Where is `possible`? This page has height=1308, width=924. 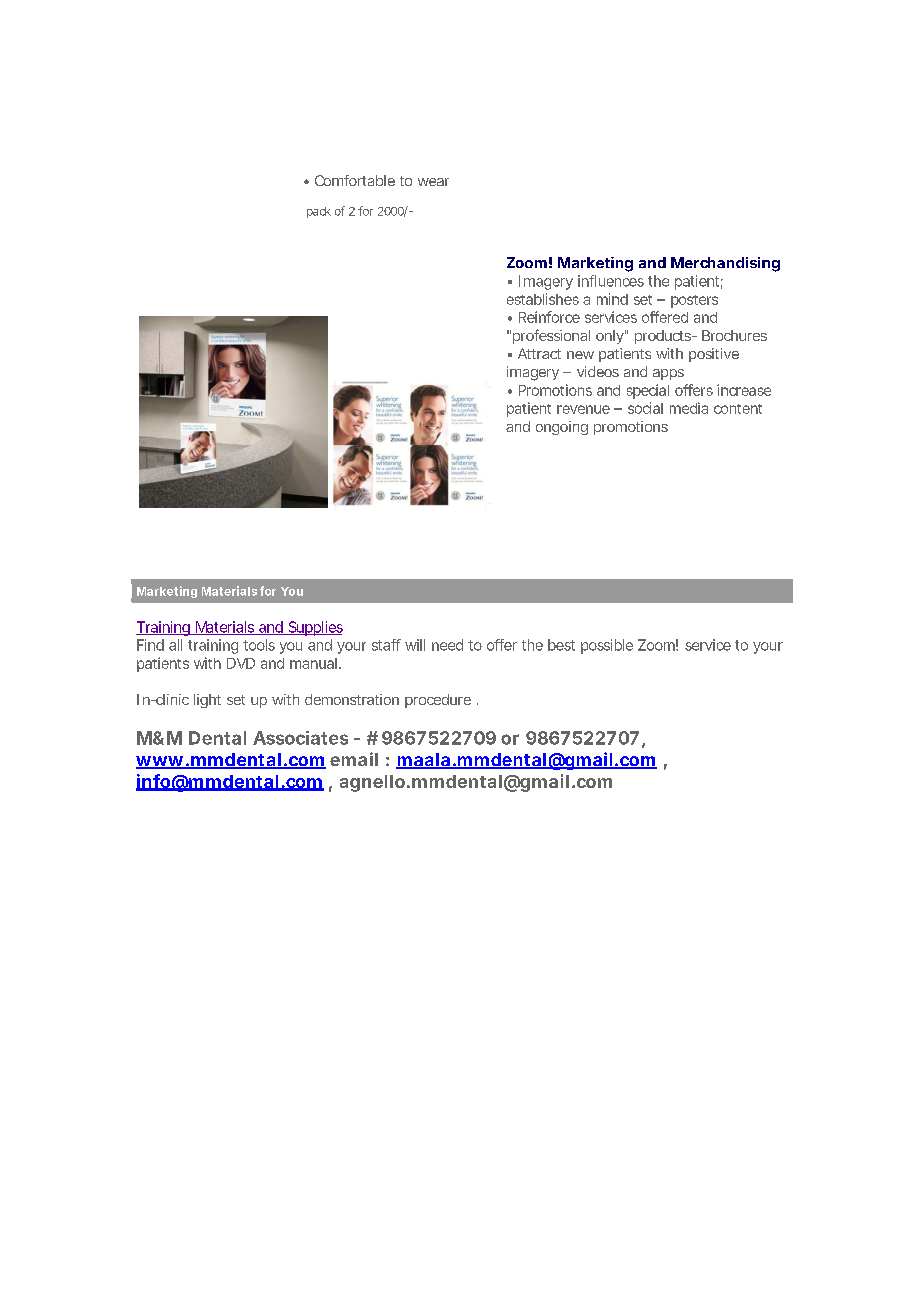
possible is located at coordinates (607, 646).
